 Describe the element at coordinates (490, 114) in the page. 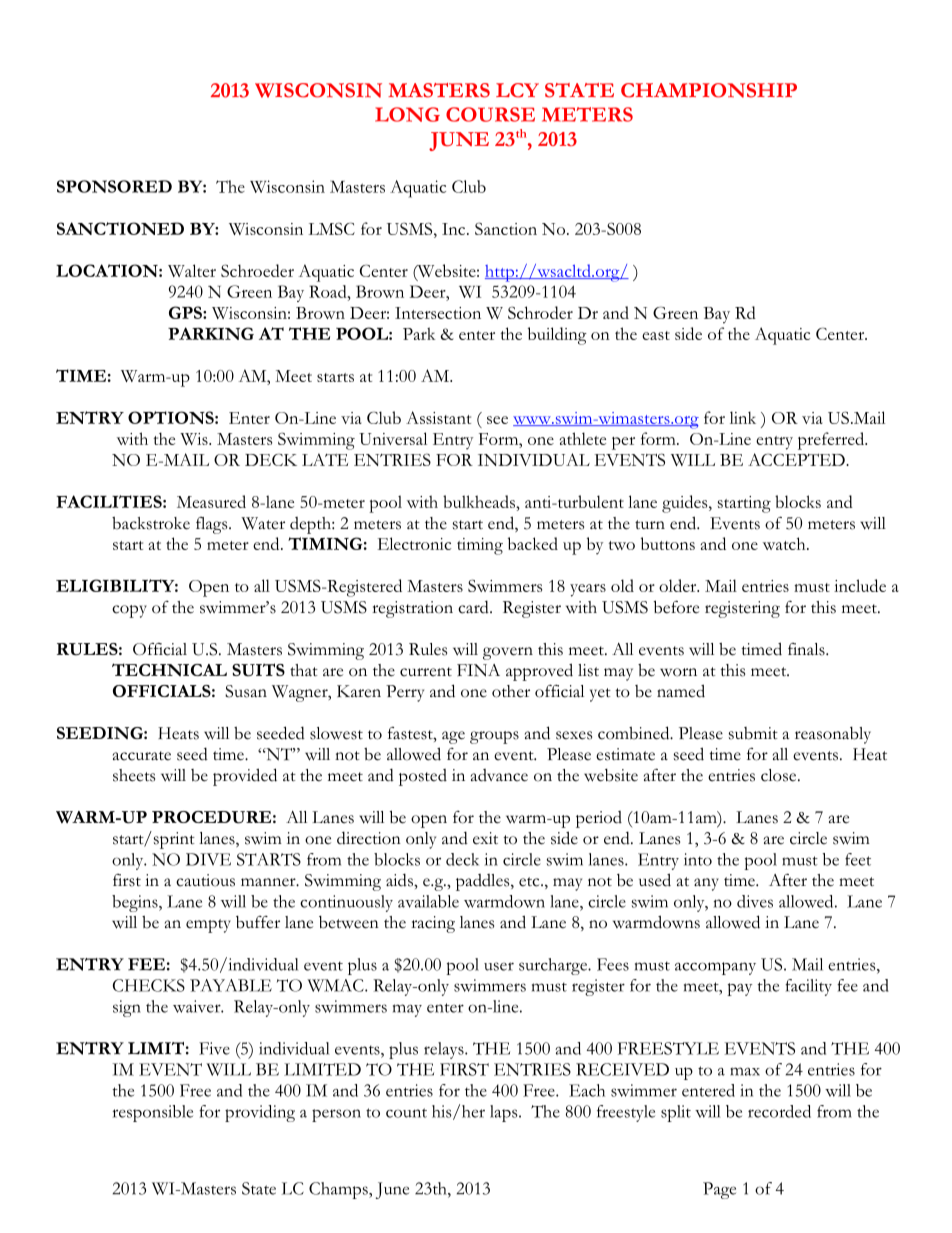

I see `COURSE` at that location.
